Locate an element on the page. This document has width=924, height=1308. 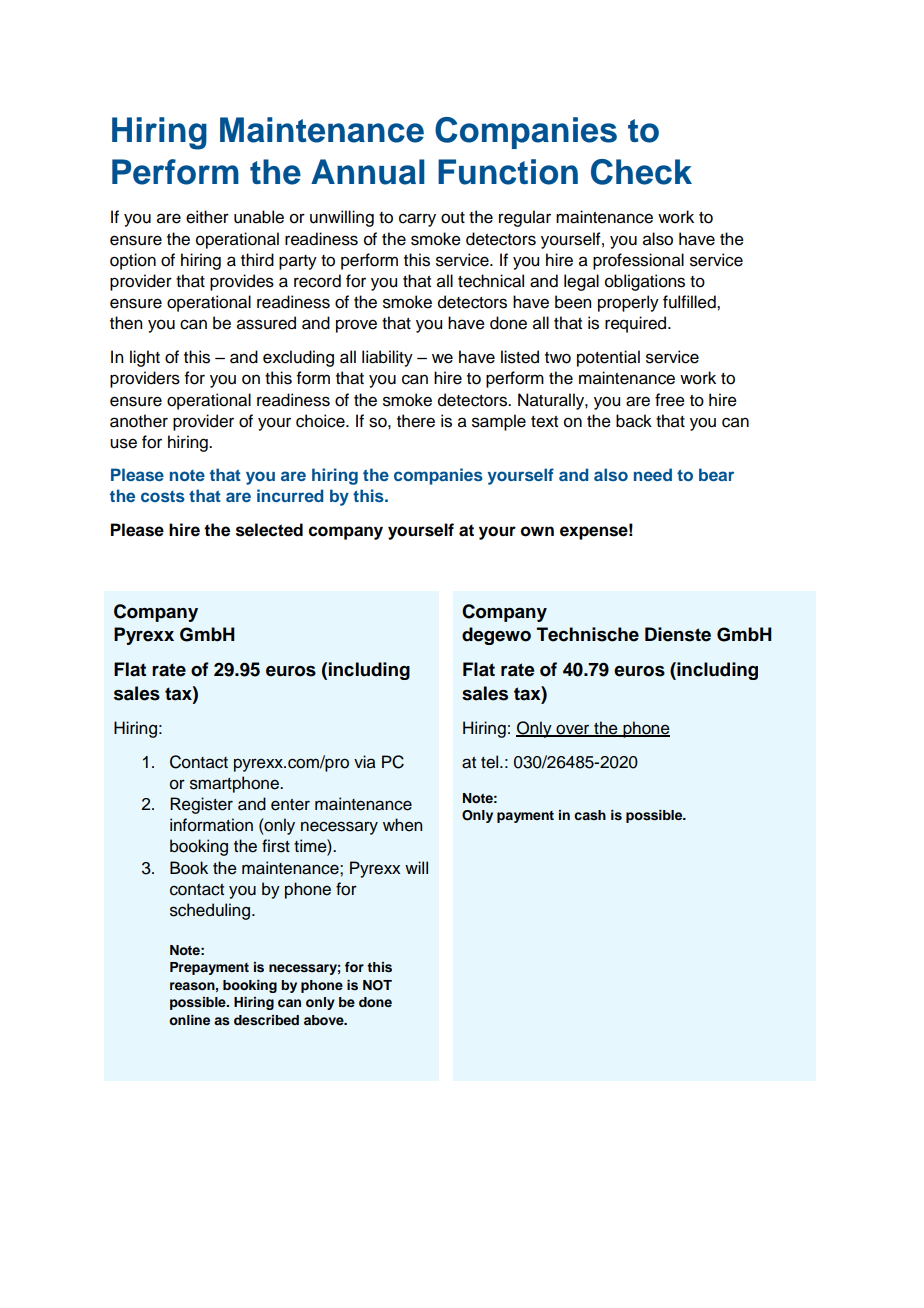
either is located at coordinates (207, 217).
